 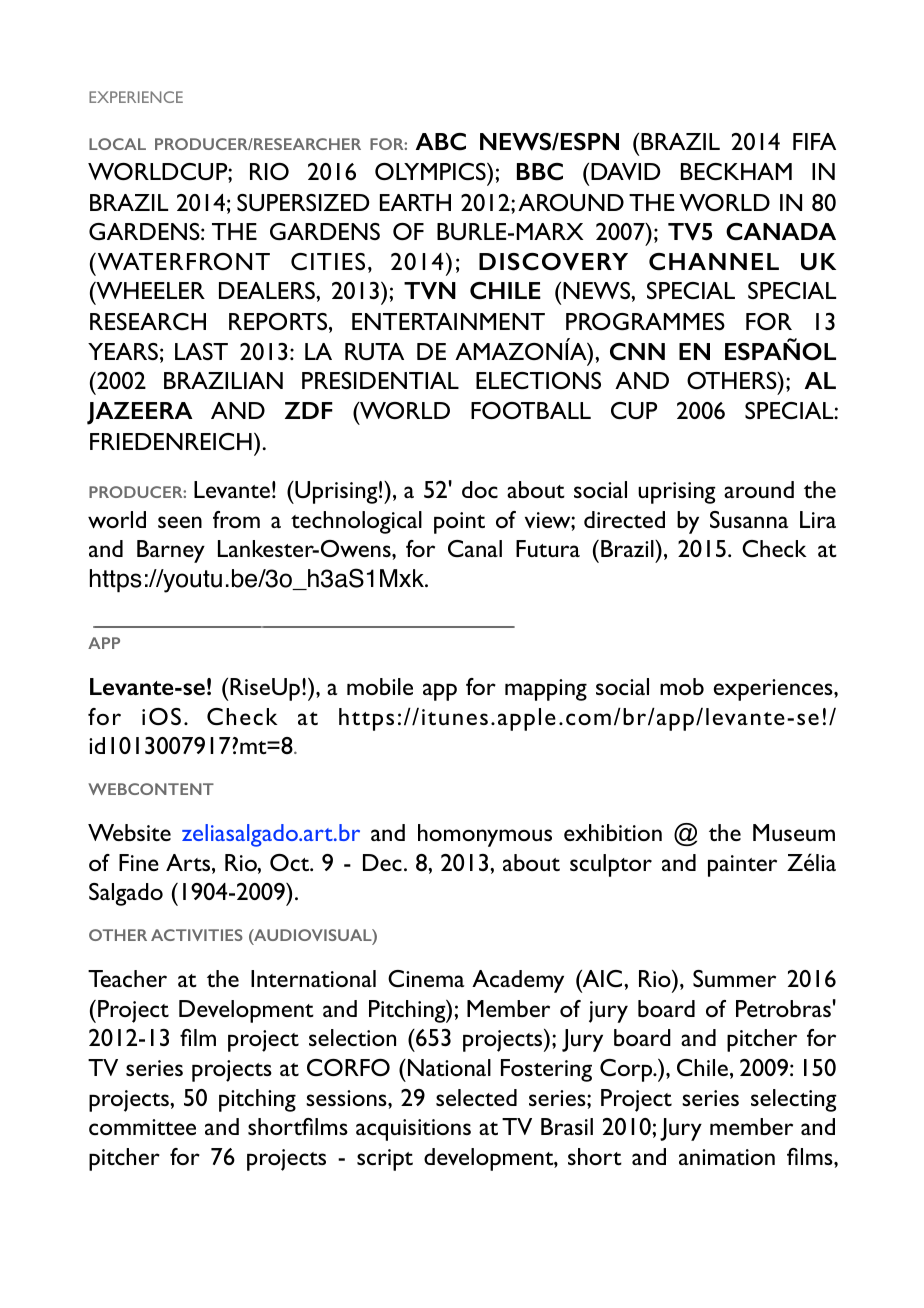 I want to click on committee, so click(x=142, y=1127).
